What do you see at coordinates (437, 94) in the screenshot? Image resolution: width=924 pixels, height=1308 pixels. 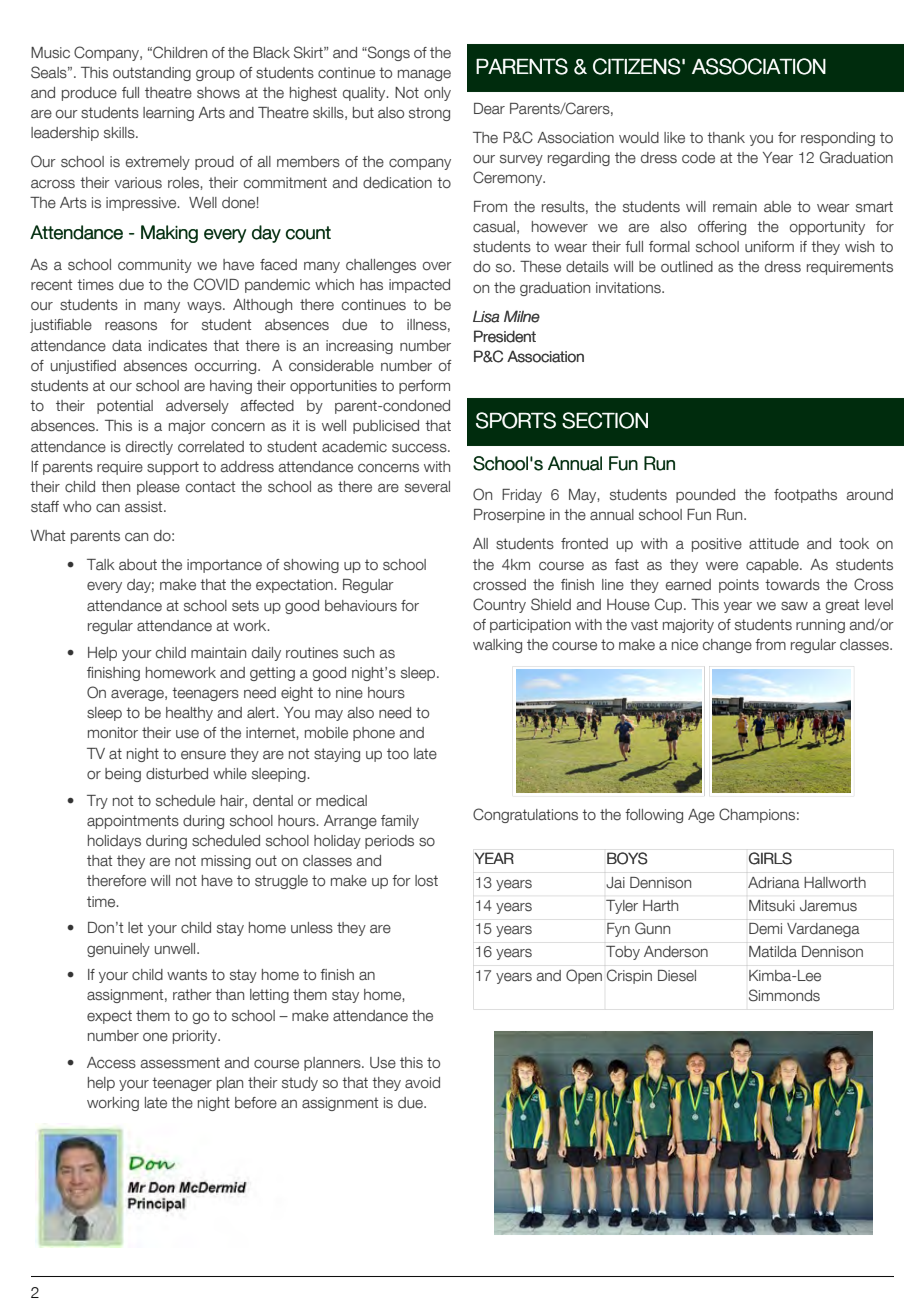 I see `only` at bounding box center [437, 94].
